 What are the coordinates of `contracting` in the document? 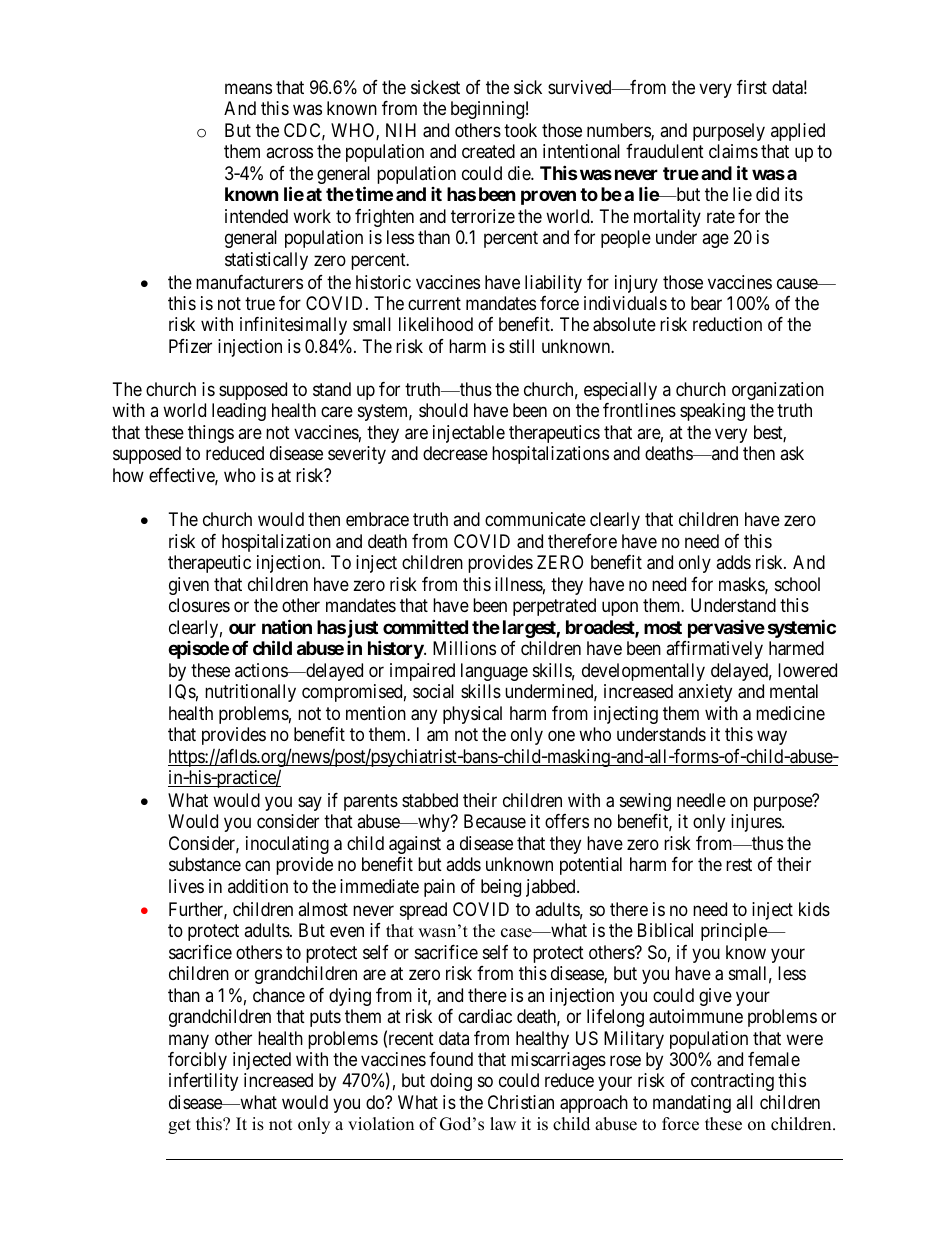 It's located at (732, 1082).
